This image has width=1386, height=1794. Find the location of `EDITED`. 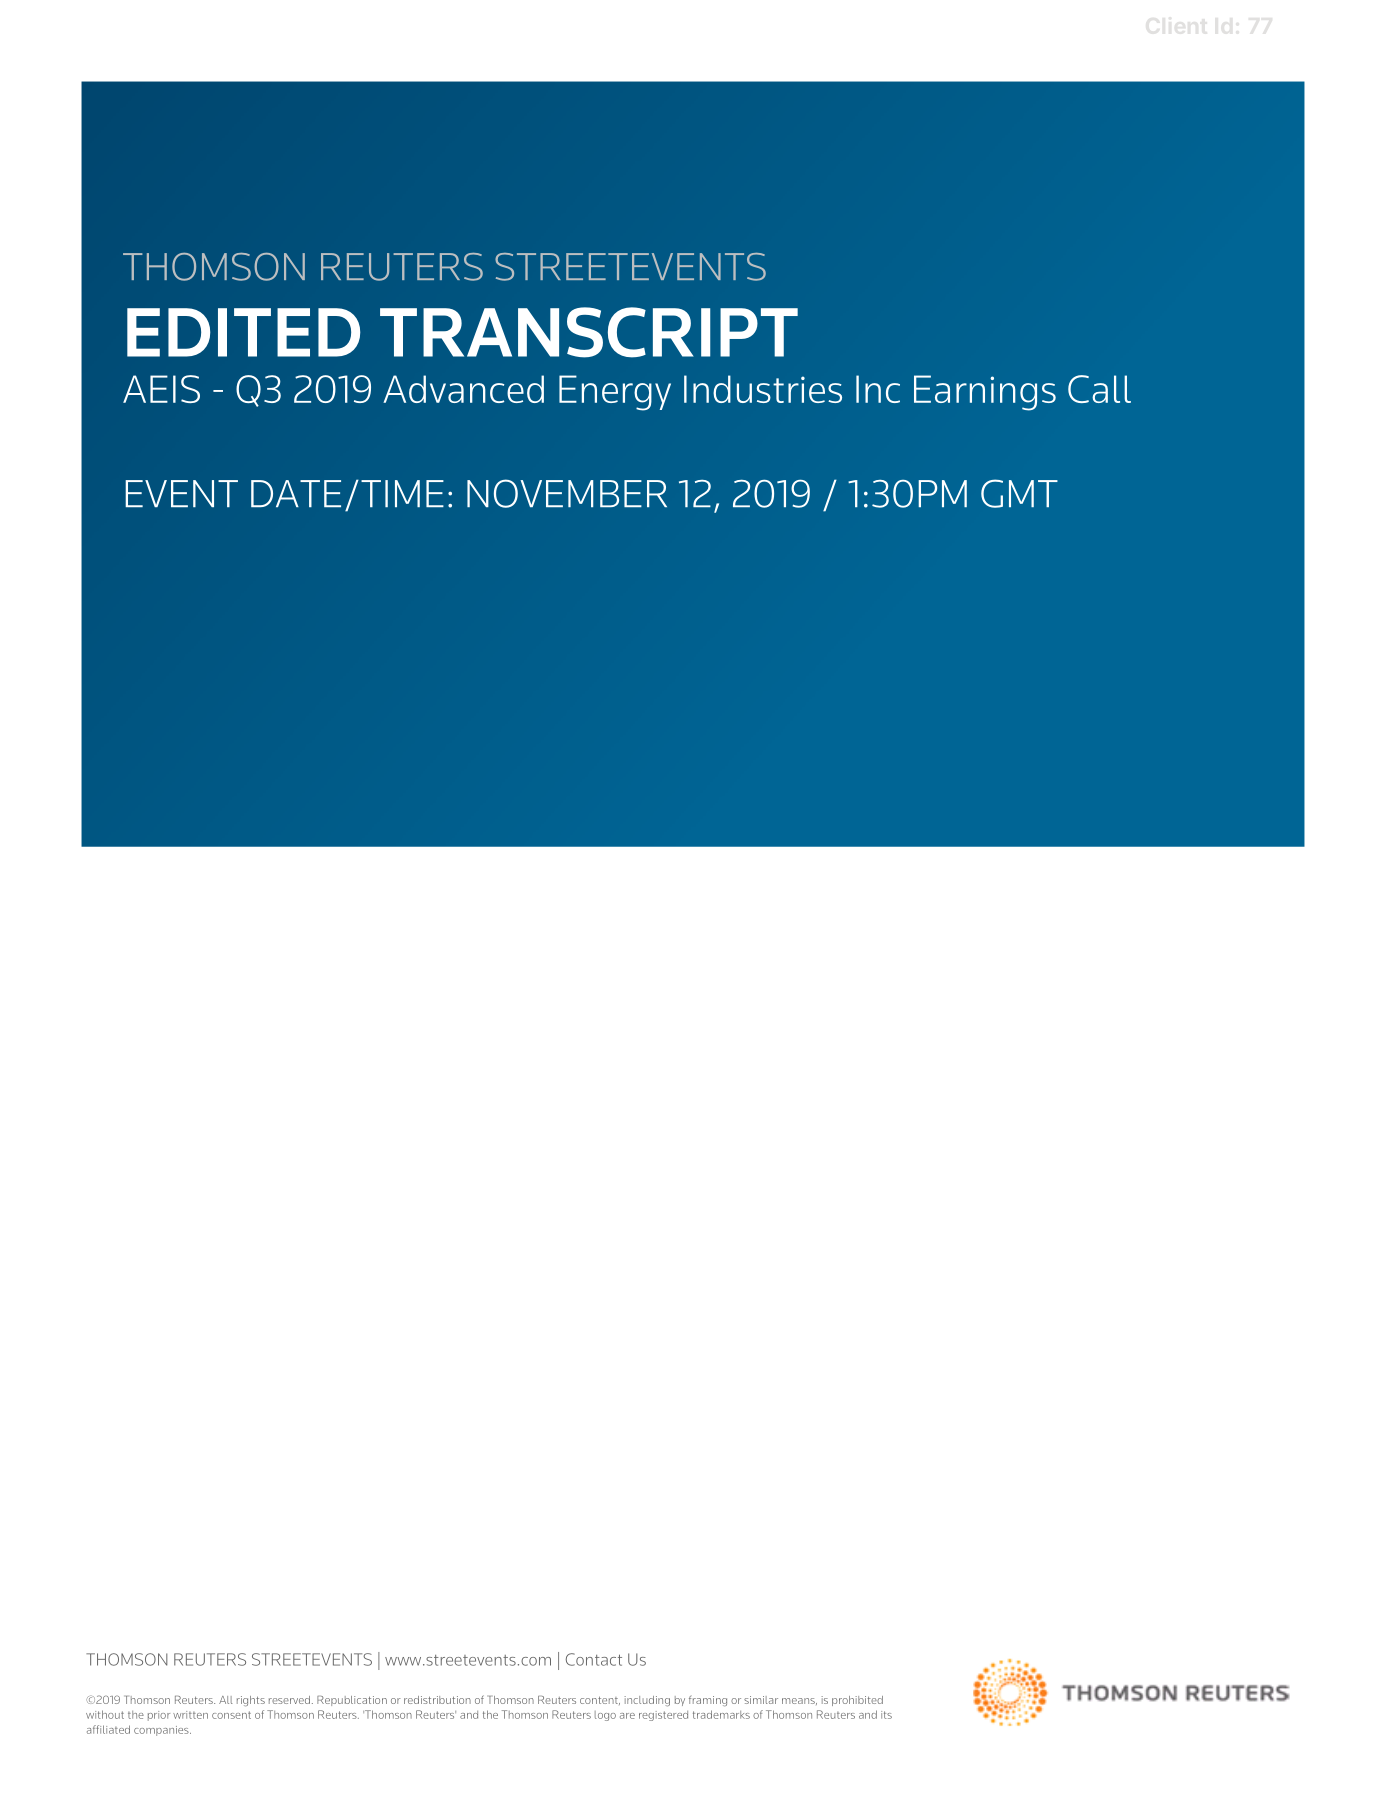

EDITED is located at coordinates (244, 332).
